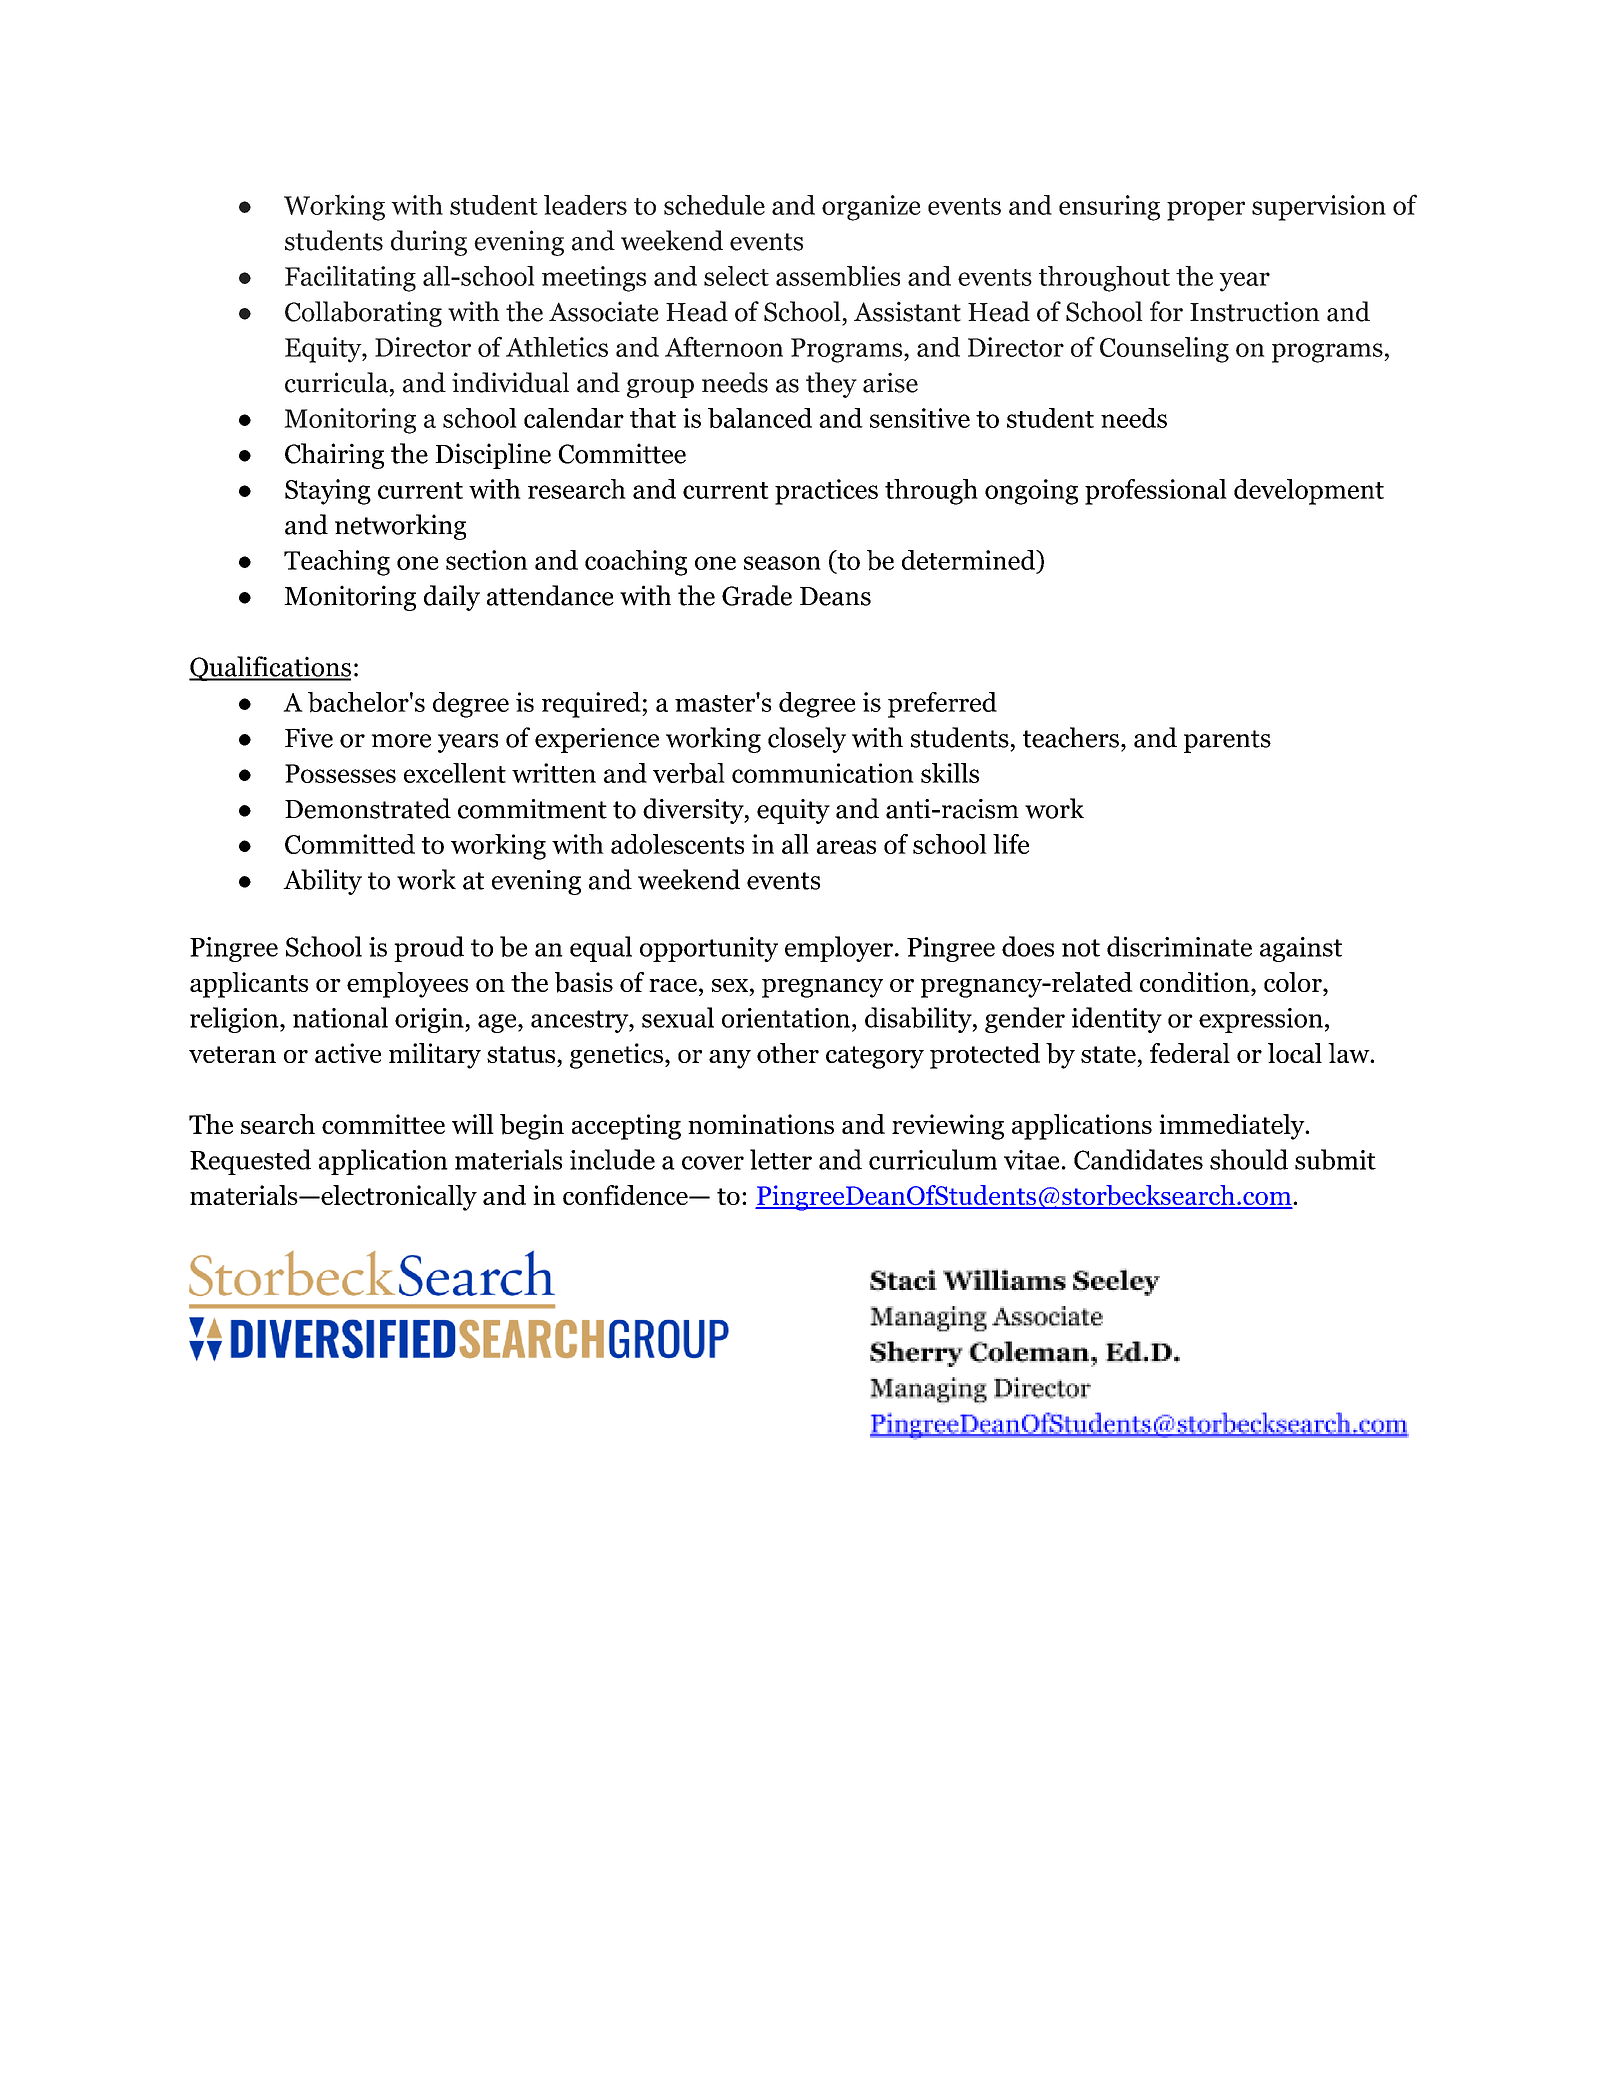 Image resolution: width=1610 pixels, height=2083 pixels. What do you see at coordinates (1206, 211) in the image?
I see `proper` at bounding box center [1206, 211].
